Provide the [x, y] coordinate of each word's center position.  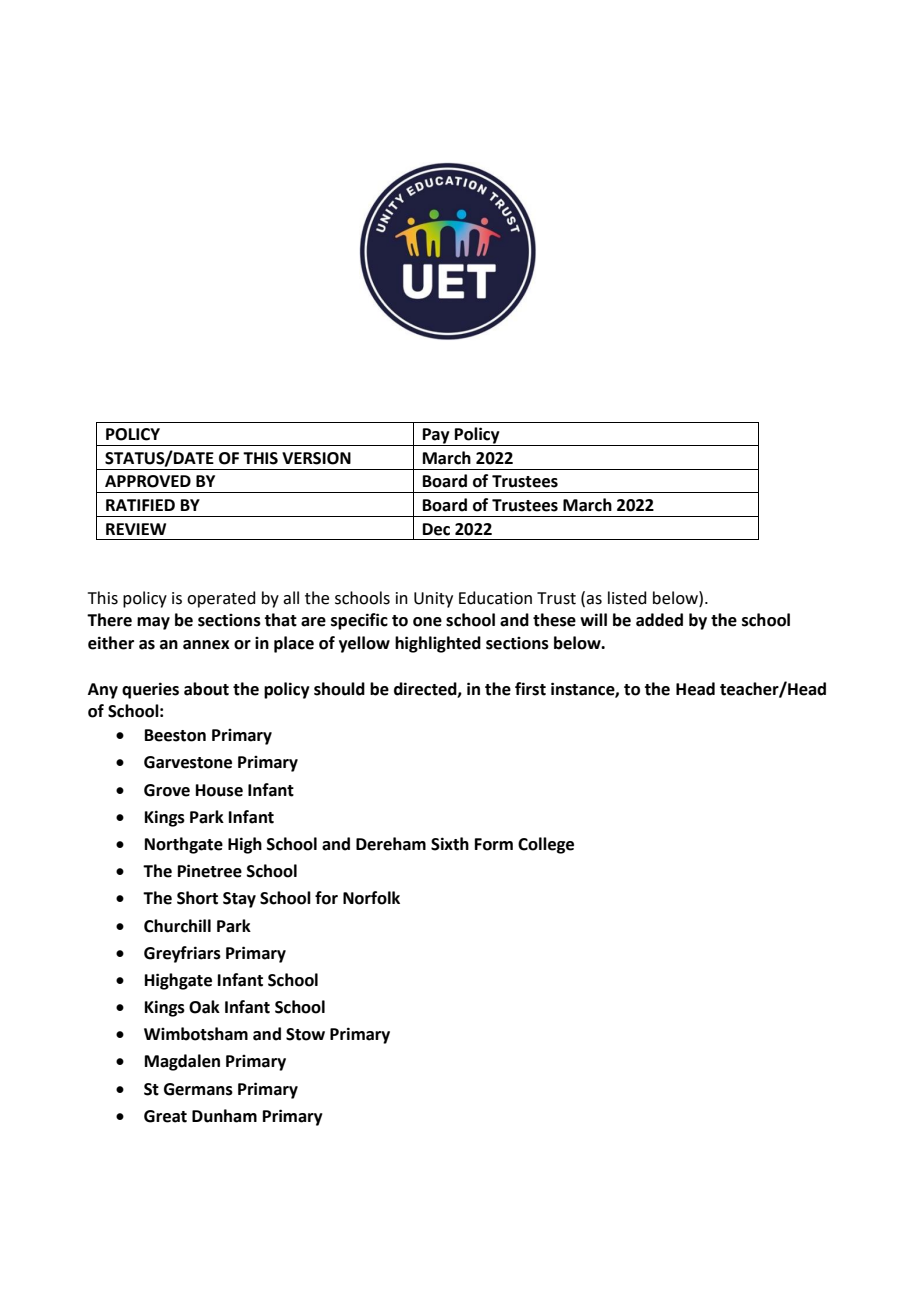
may [153, 623]
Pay [436, 437]
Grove [167, 790]
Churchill [177, 926]
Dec [436, 529]
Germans [198, 1089]
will [593, 619]
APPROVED [148, 481]
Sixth [450, 844]
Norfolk [371, 898]
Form [494, 844]
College [546, 845]
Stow [305, 1034]
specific [359, 621]
